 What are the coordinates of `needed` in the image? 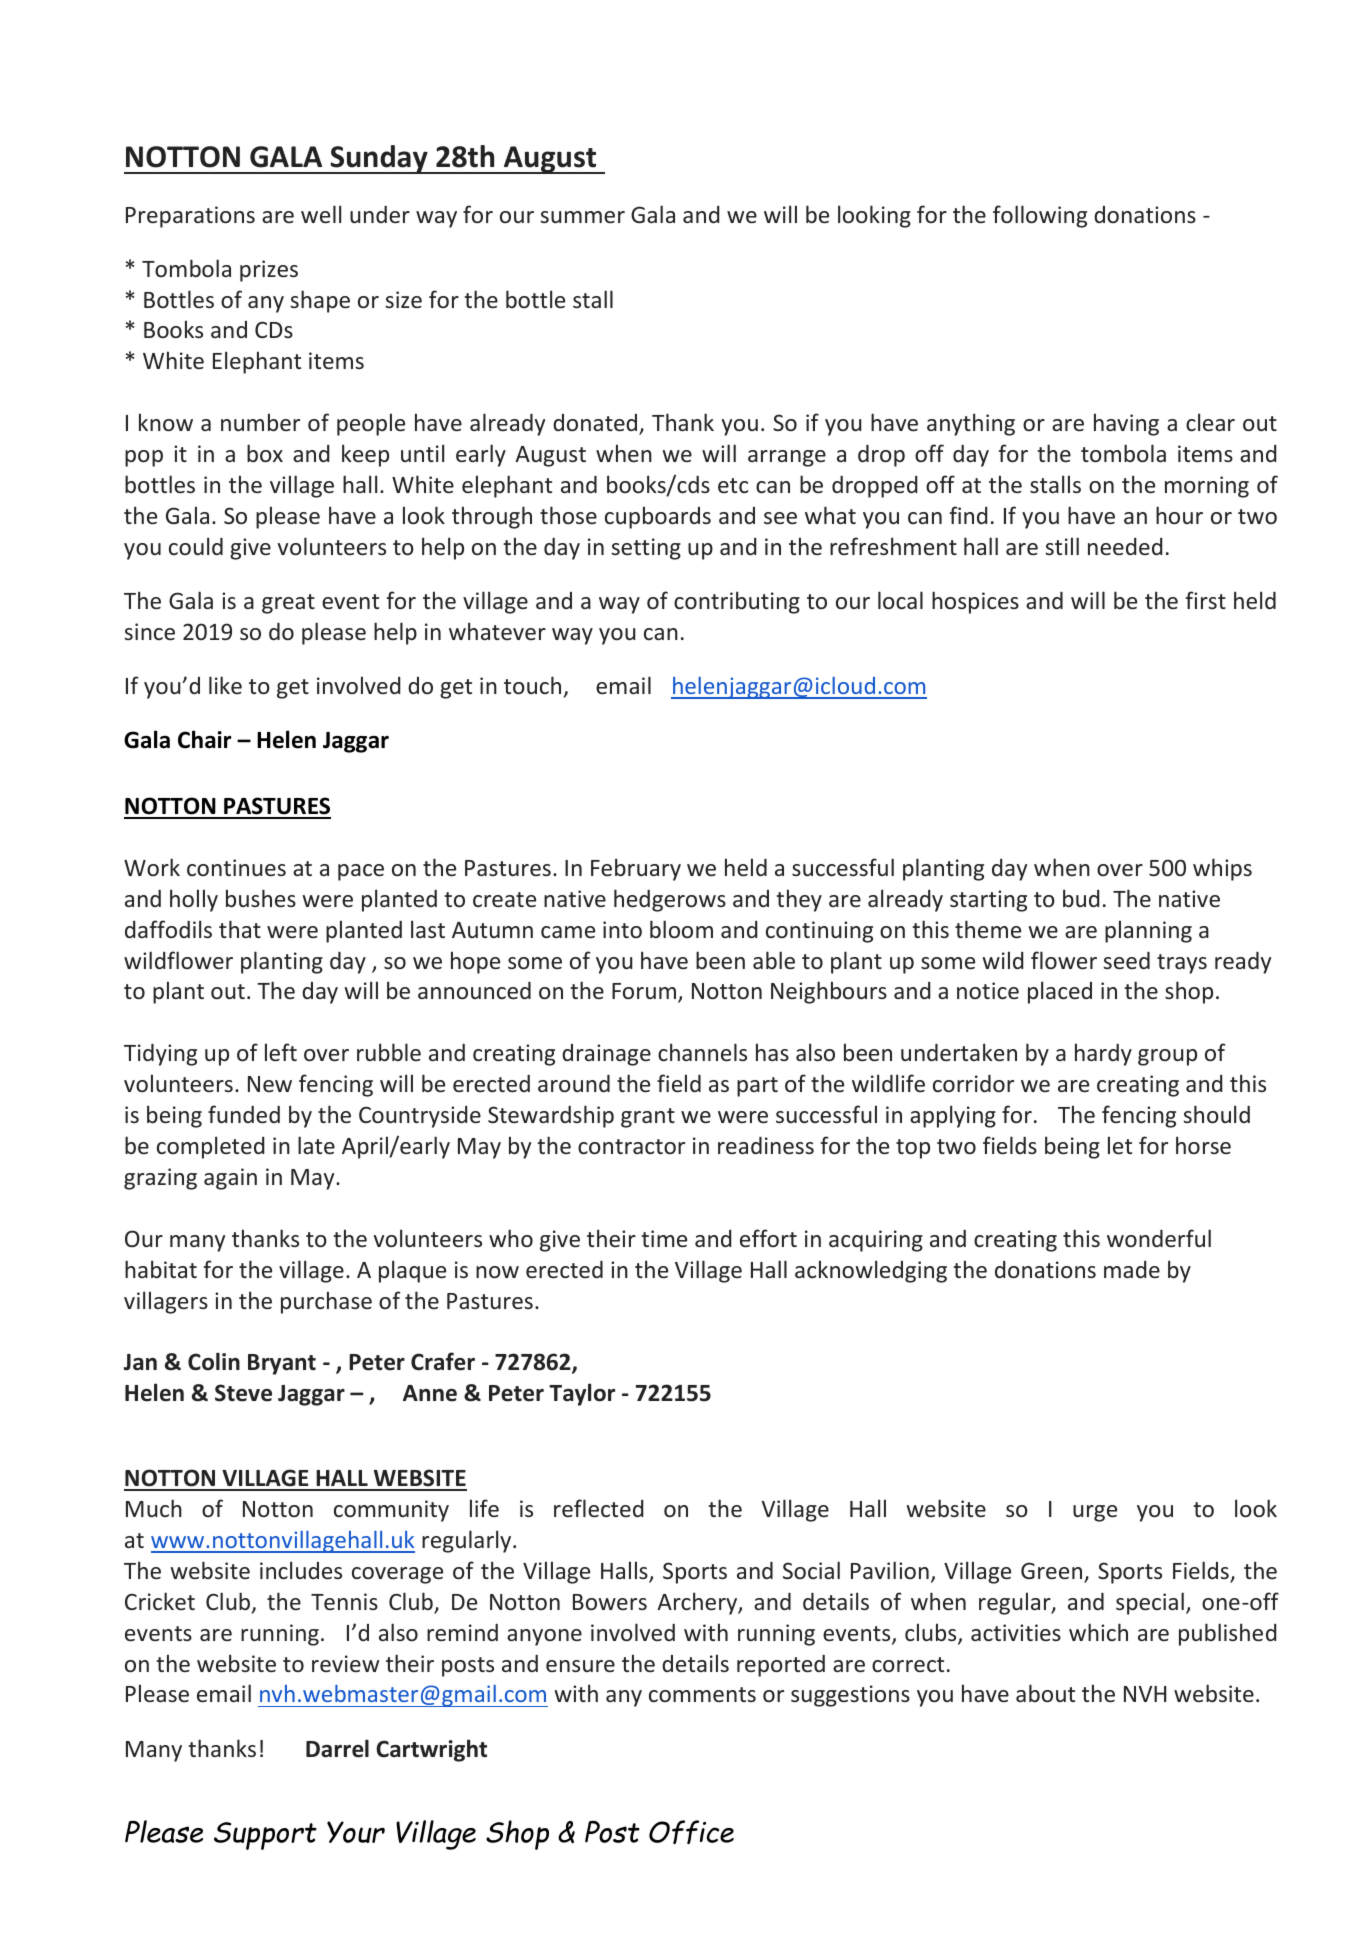 It's located at (1125, 546).
